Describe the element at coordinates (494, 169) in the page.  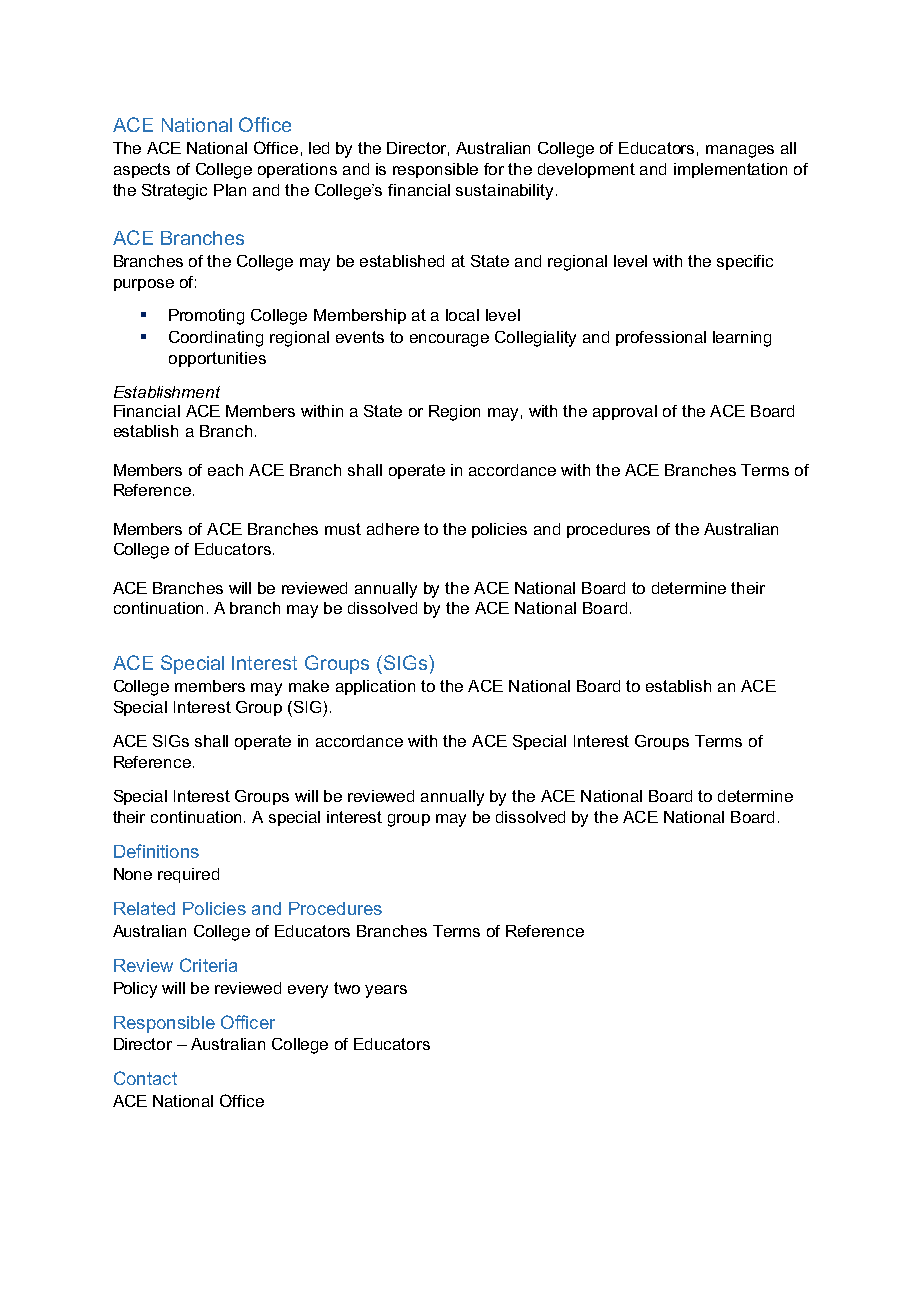
I see `for` at that location.
